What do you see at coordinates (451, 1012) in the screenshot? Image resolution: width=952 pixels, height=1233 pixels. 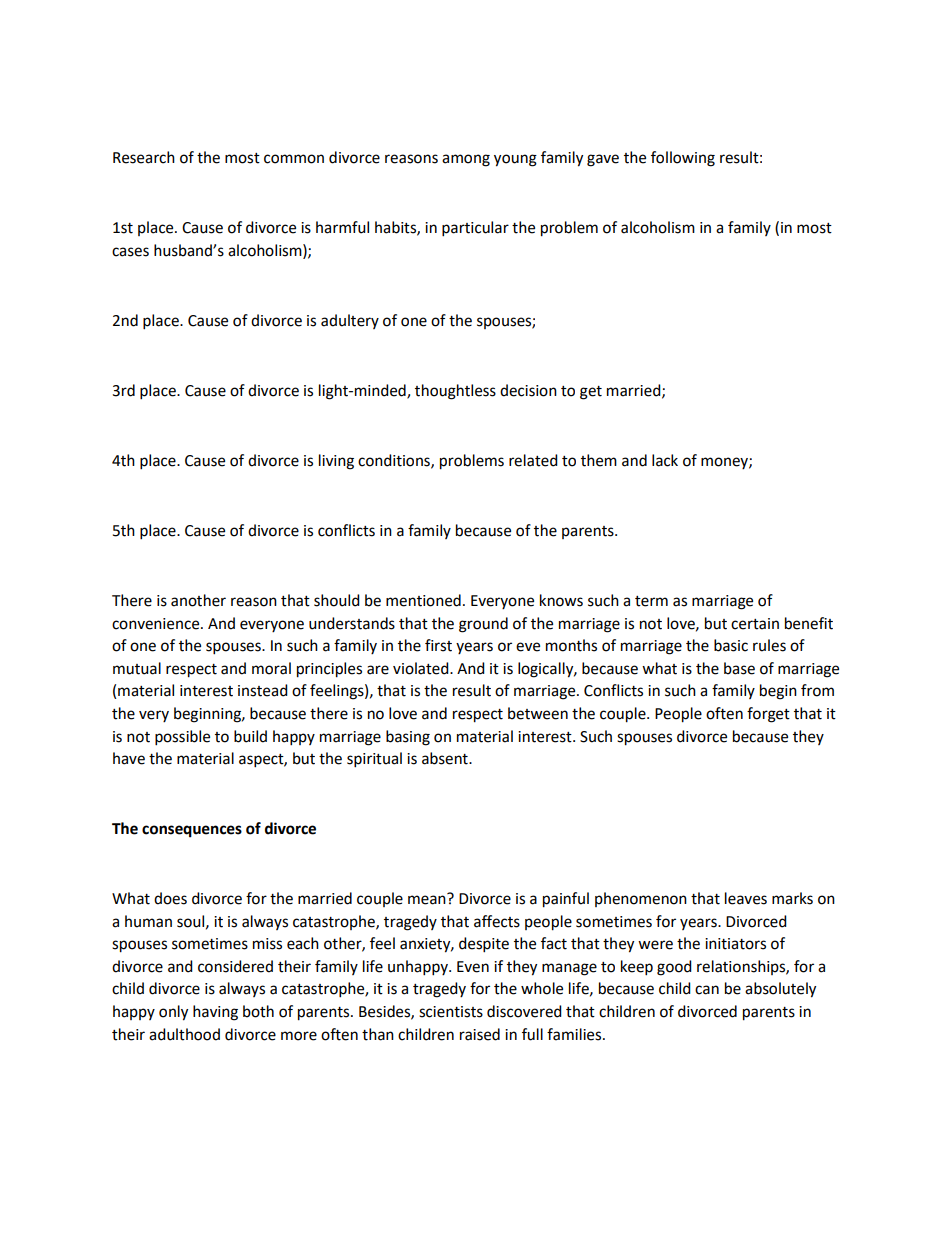 I see `scientists` at bounding box center [451, 1012].
